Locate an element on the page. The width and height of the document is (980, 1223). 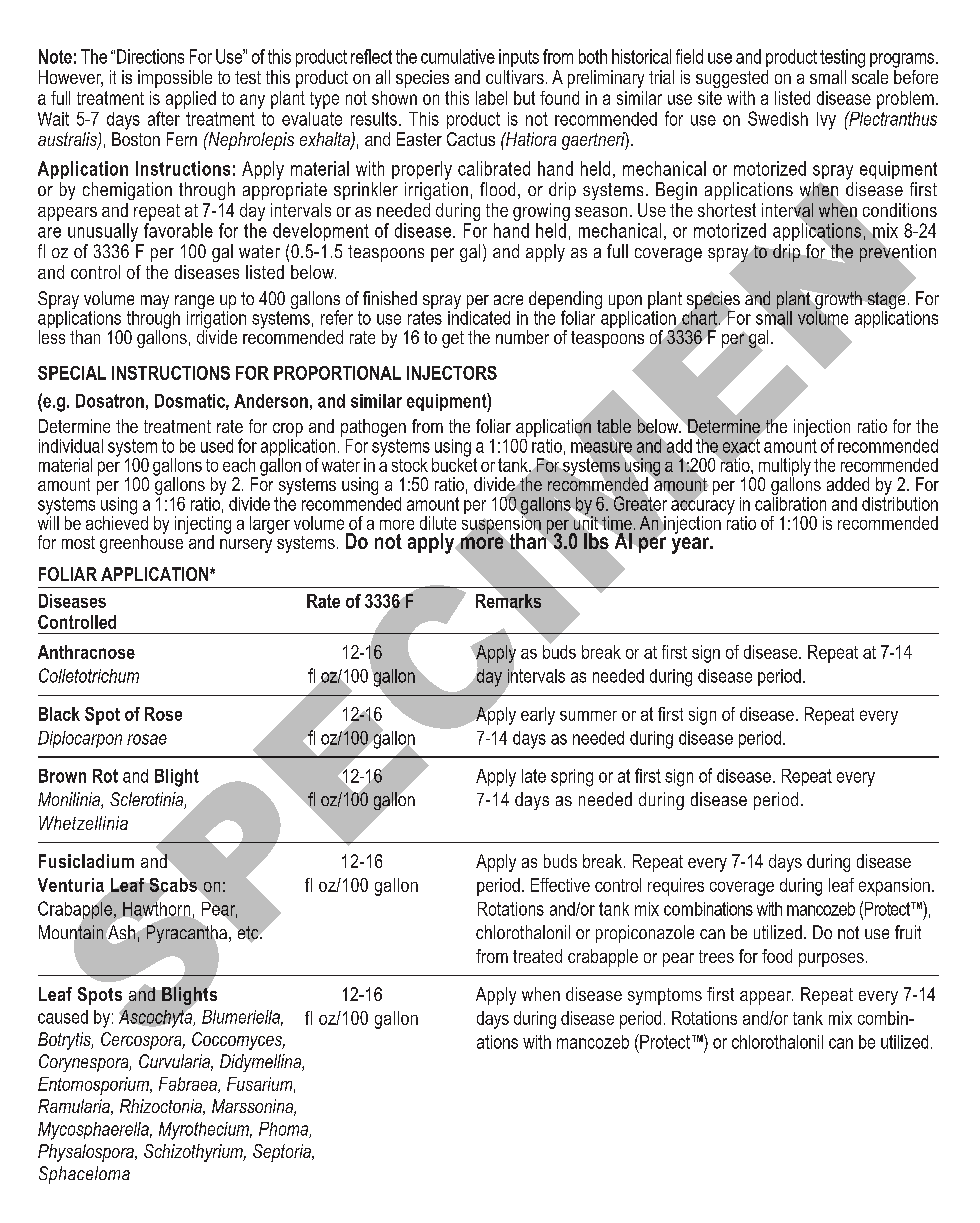
dilute is located at coordinates (438, 523).
